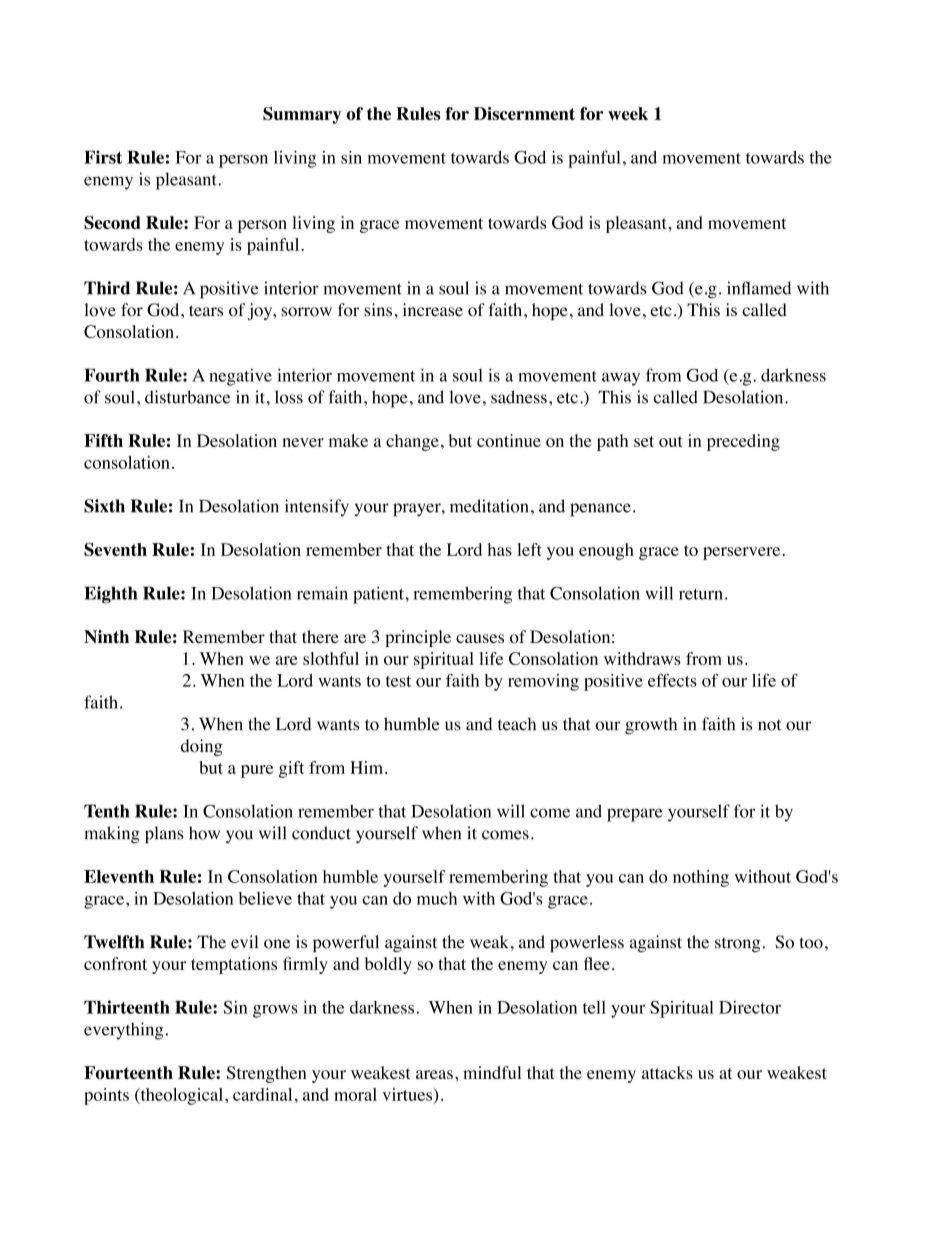  I want to click on First, so click(103, 157).
